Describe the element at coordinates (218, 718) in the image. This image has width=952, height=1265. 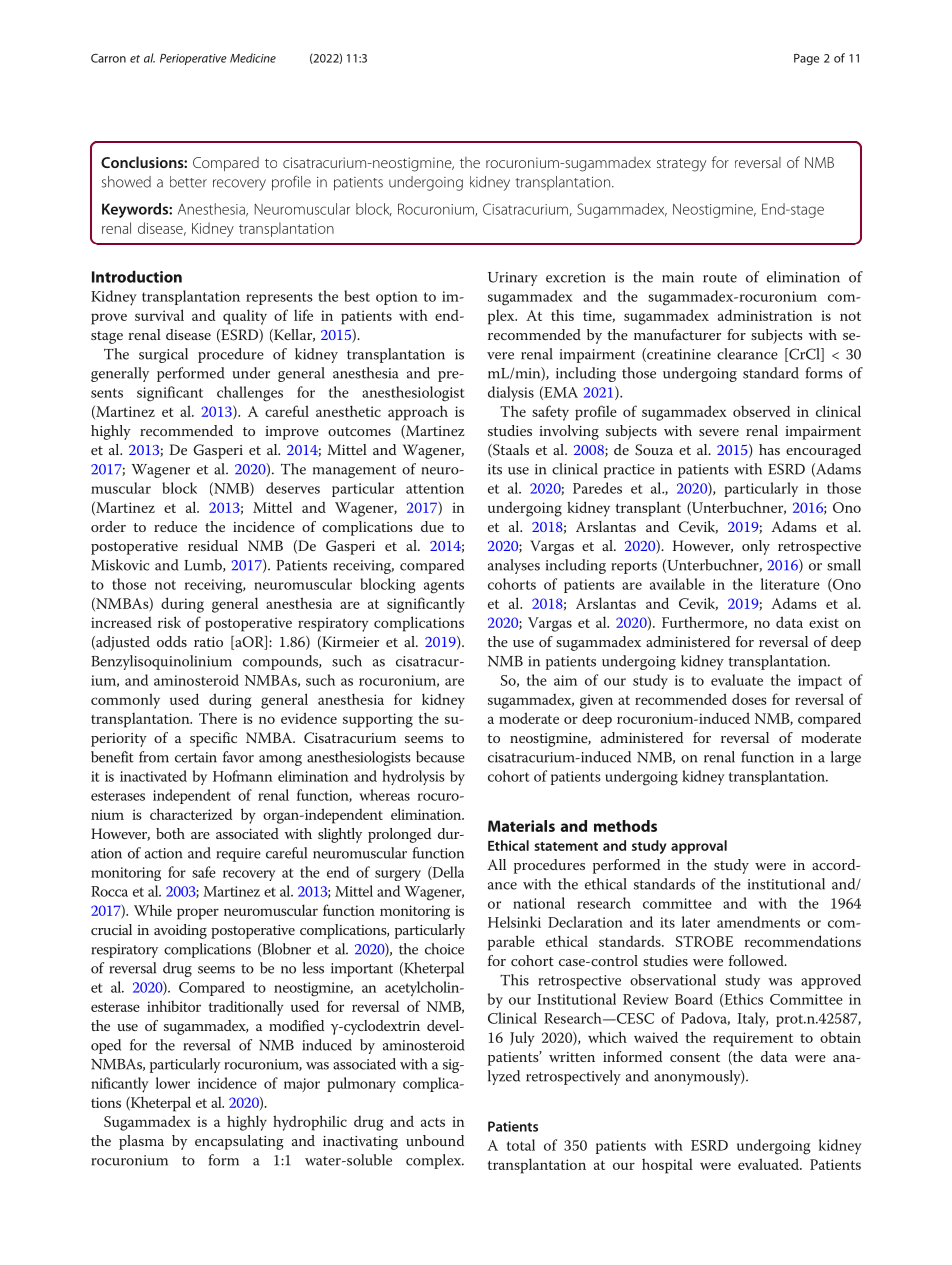
I see `There` at that location.
